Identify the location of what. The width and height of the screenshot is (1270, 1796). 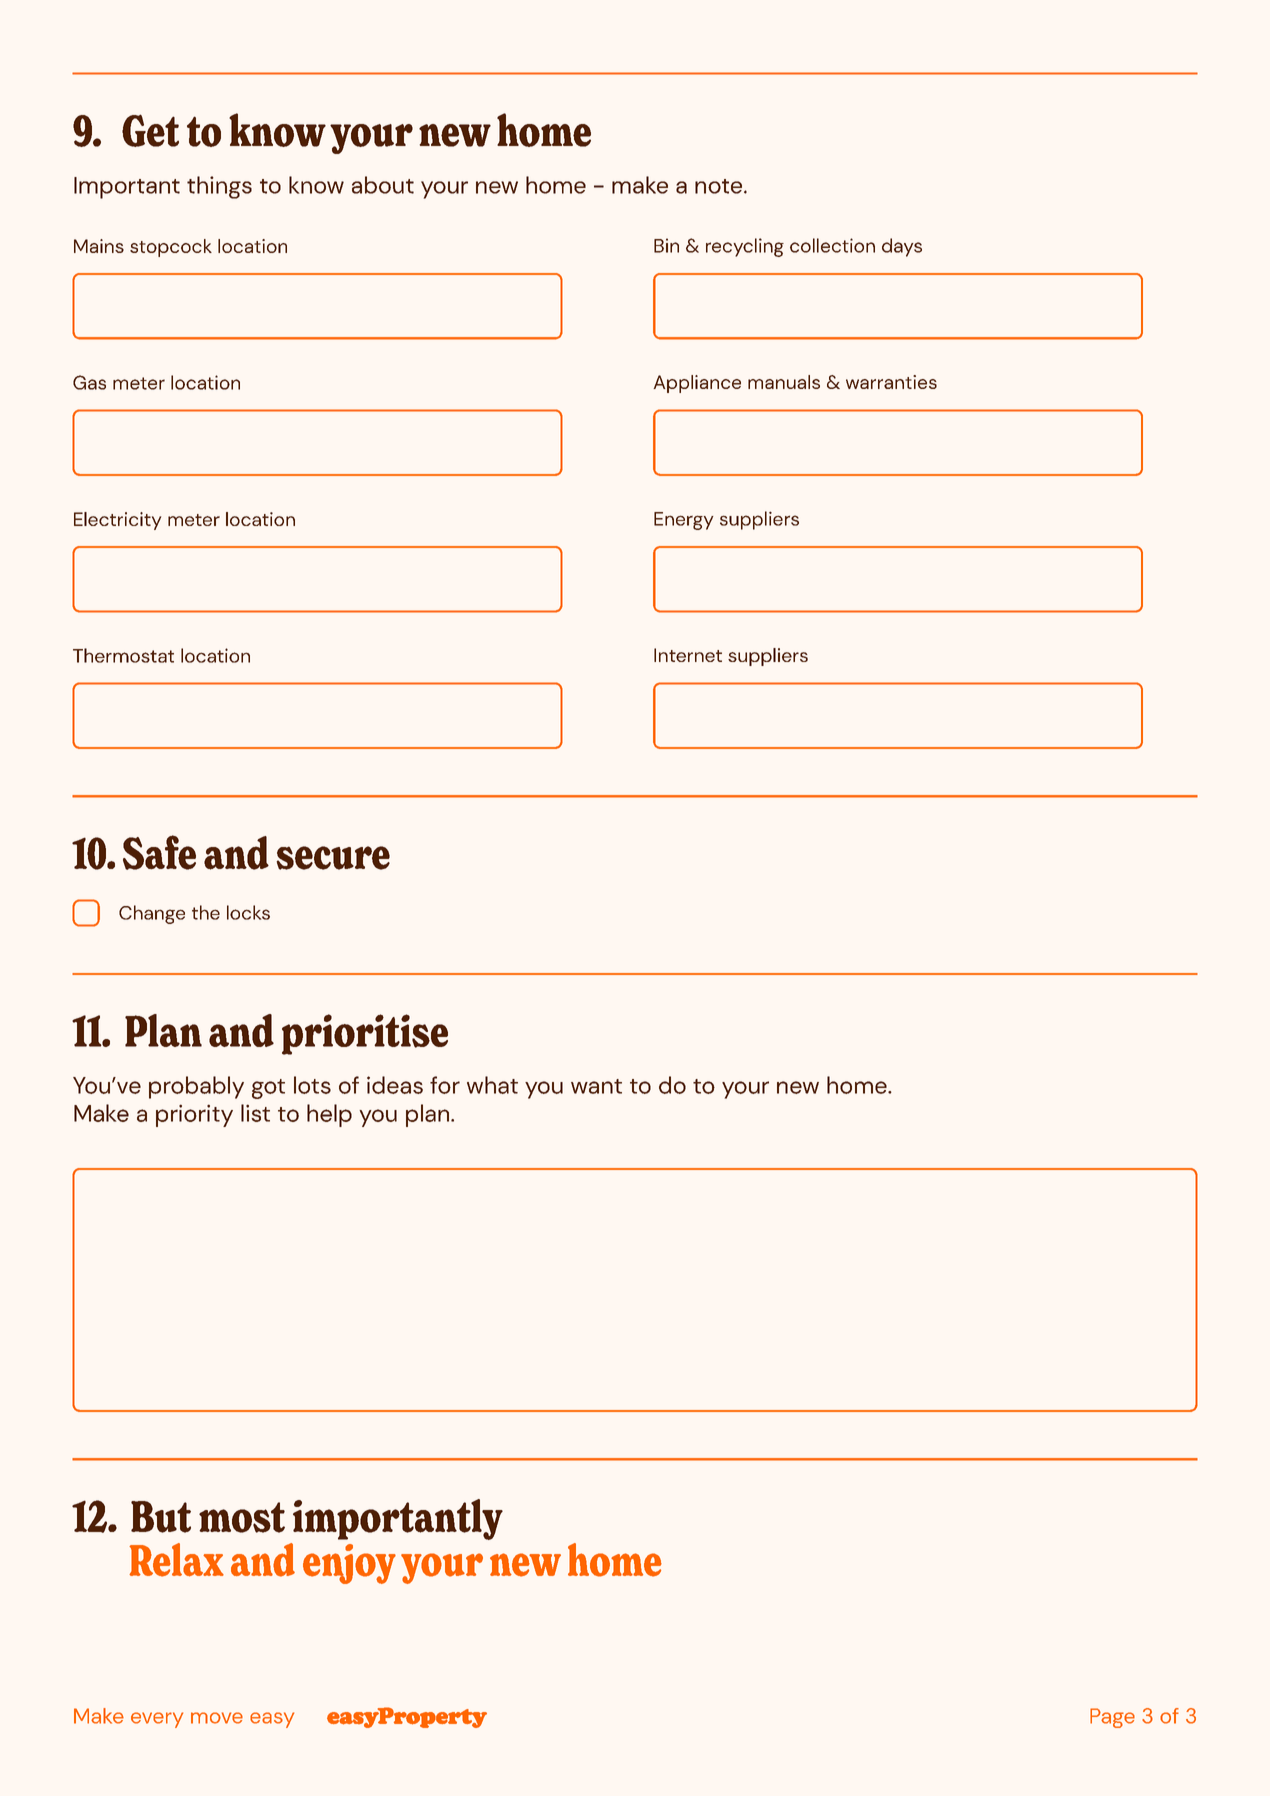
(492, 1085).
